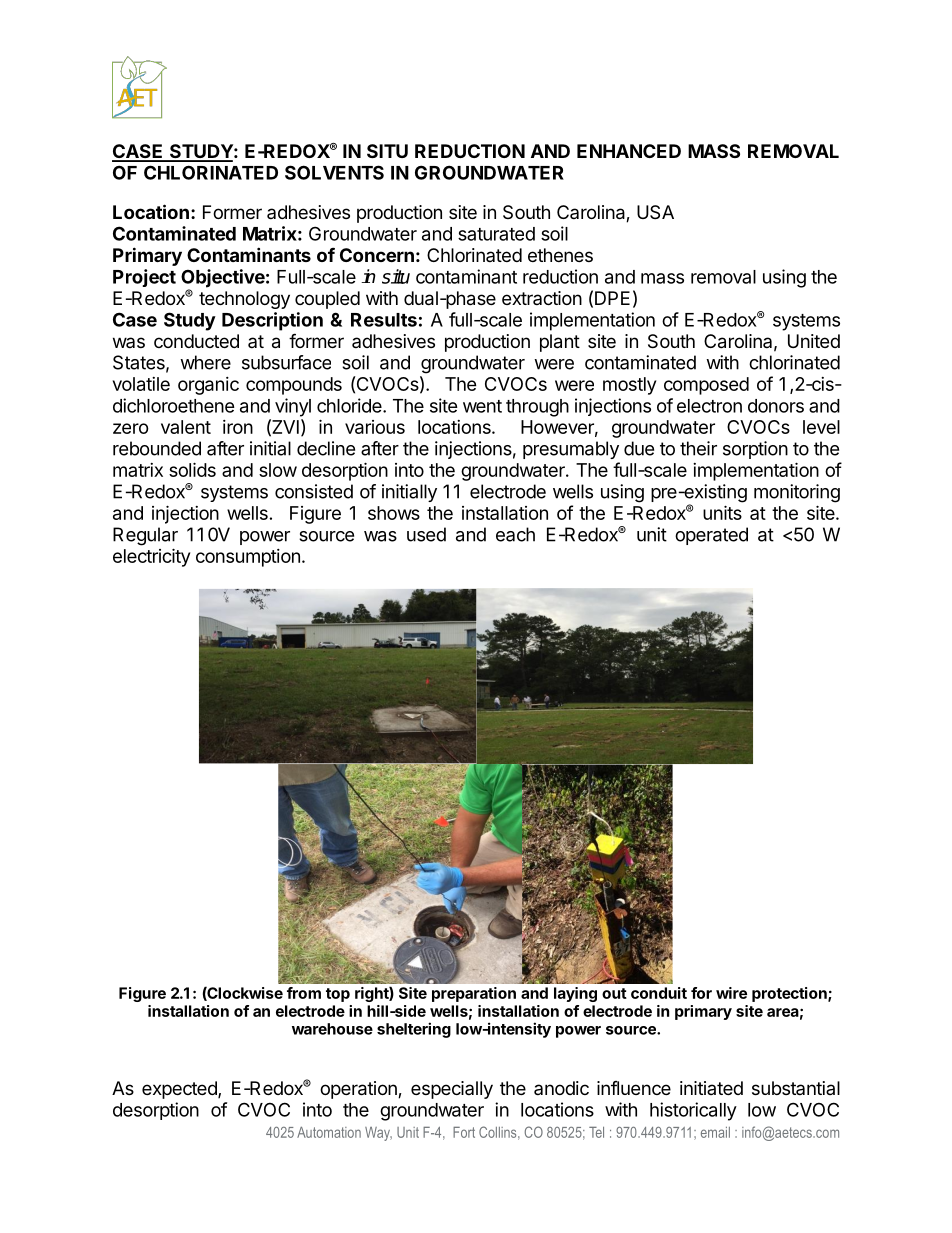 The width and height of the screenshot is (952, 1233). What do you see at coordinates (496, 234) in the screenshot?
I see `saturated` at bounding box center [496, 234].
